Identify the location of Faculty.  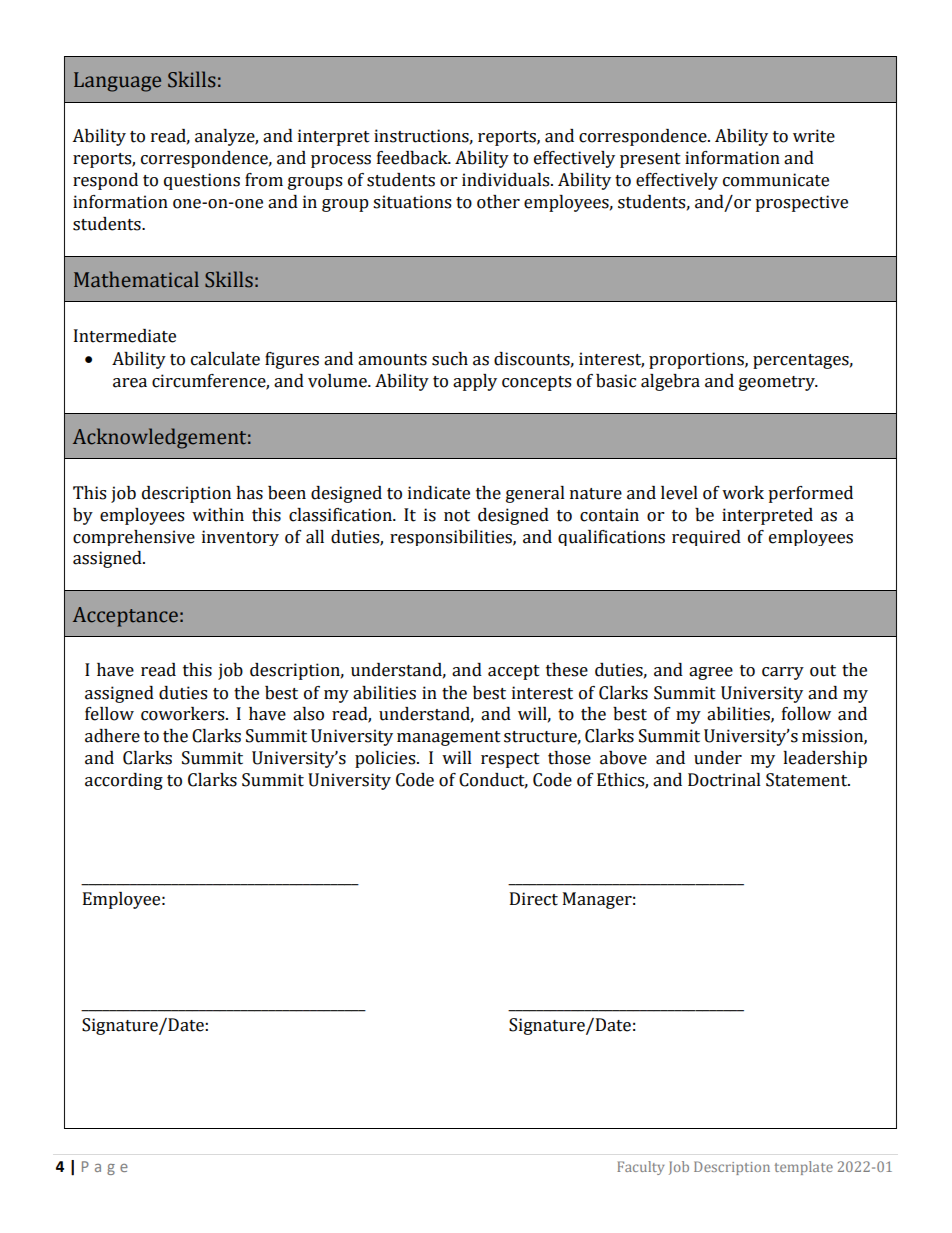
(641, 1168).
